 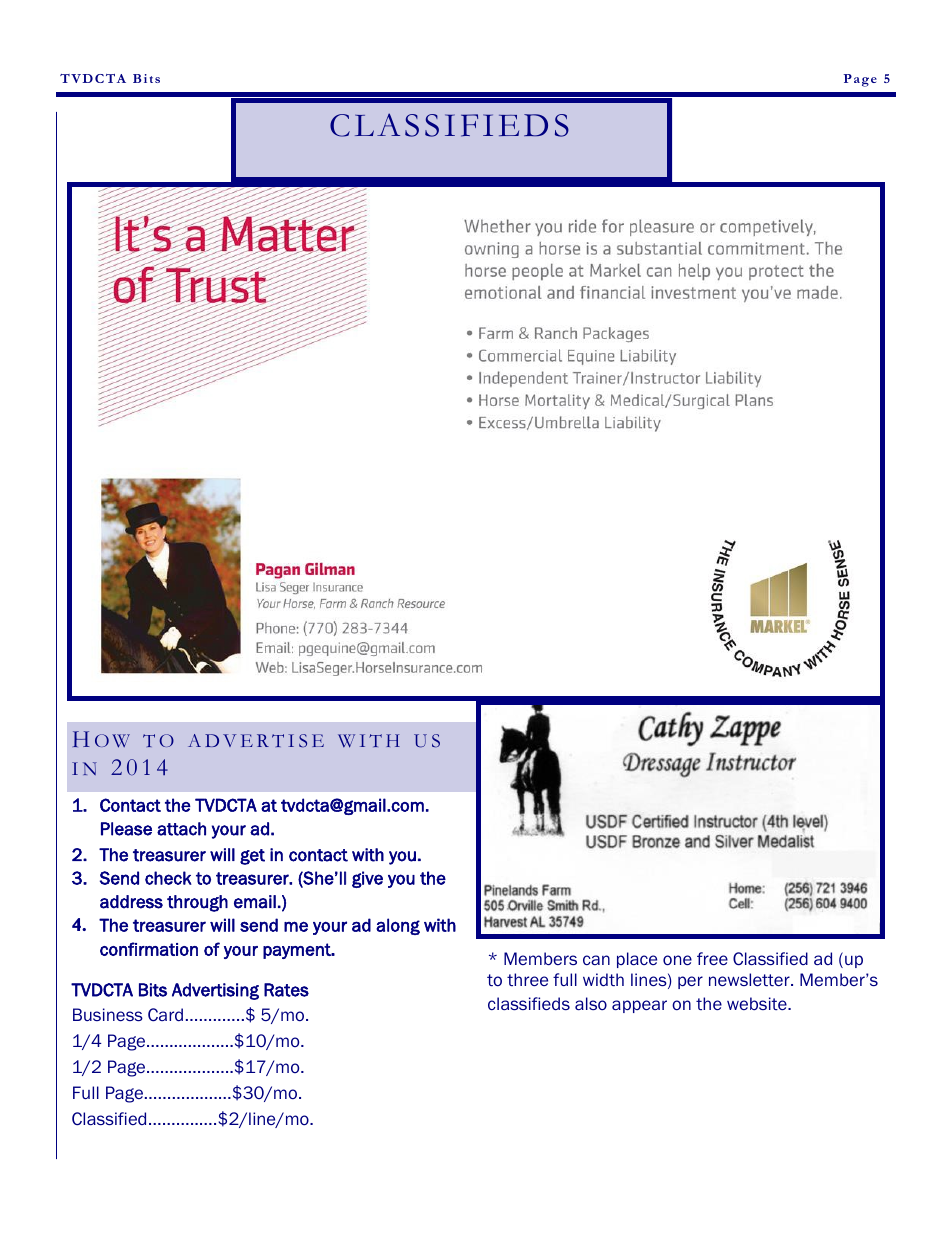 What do you see at coordinates (398, 926) in the screenshot?
I see `along` at bounding box center [398, 926].
